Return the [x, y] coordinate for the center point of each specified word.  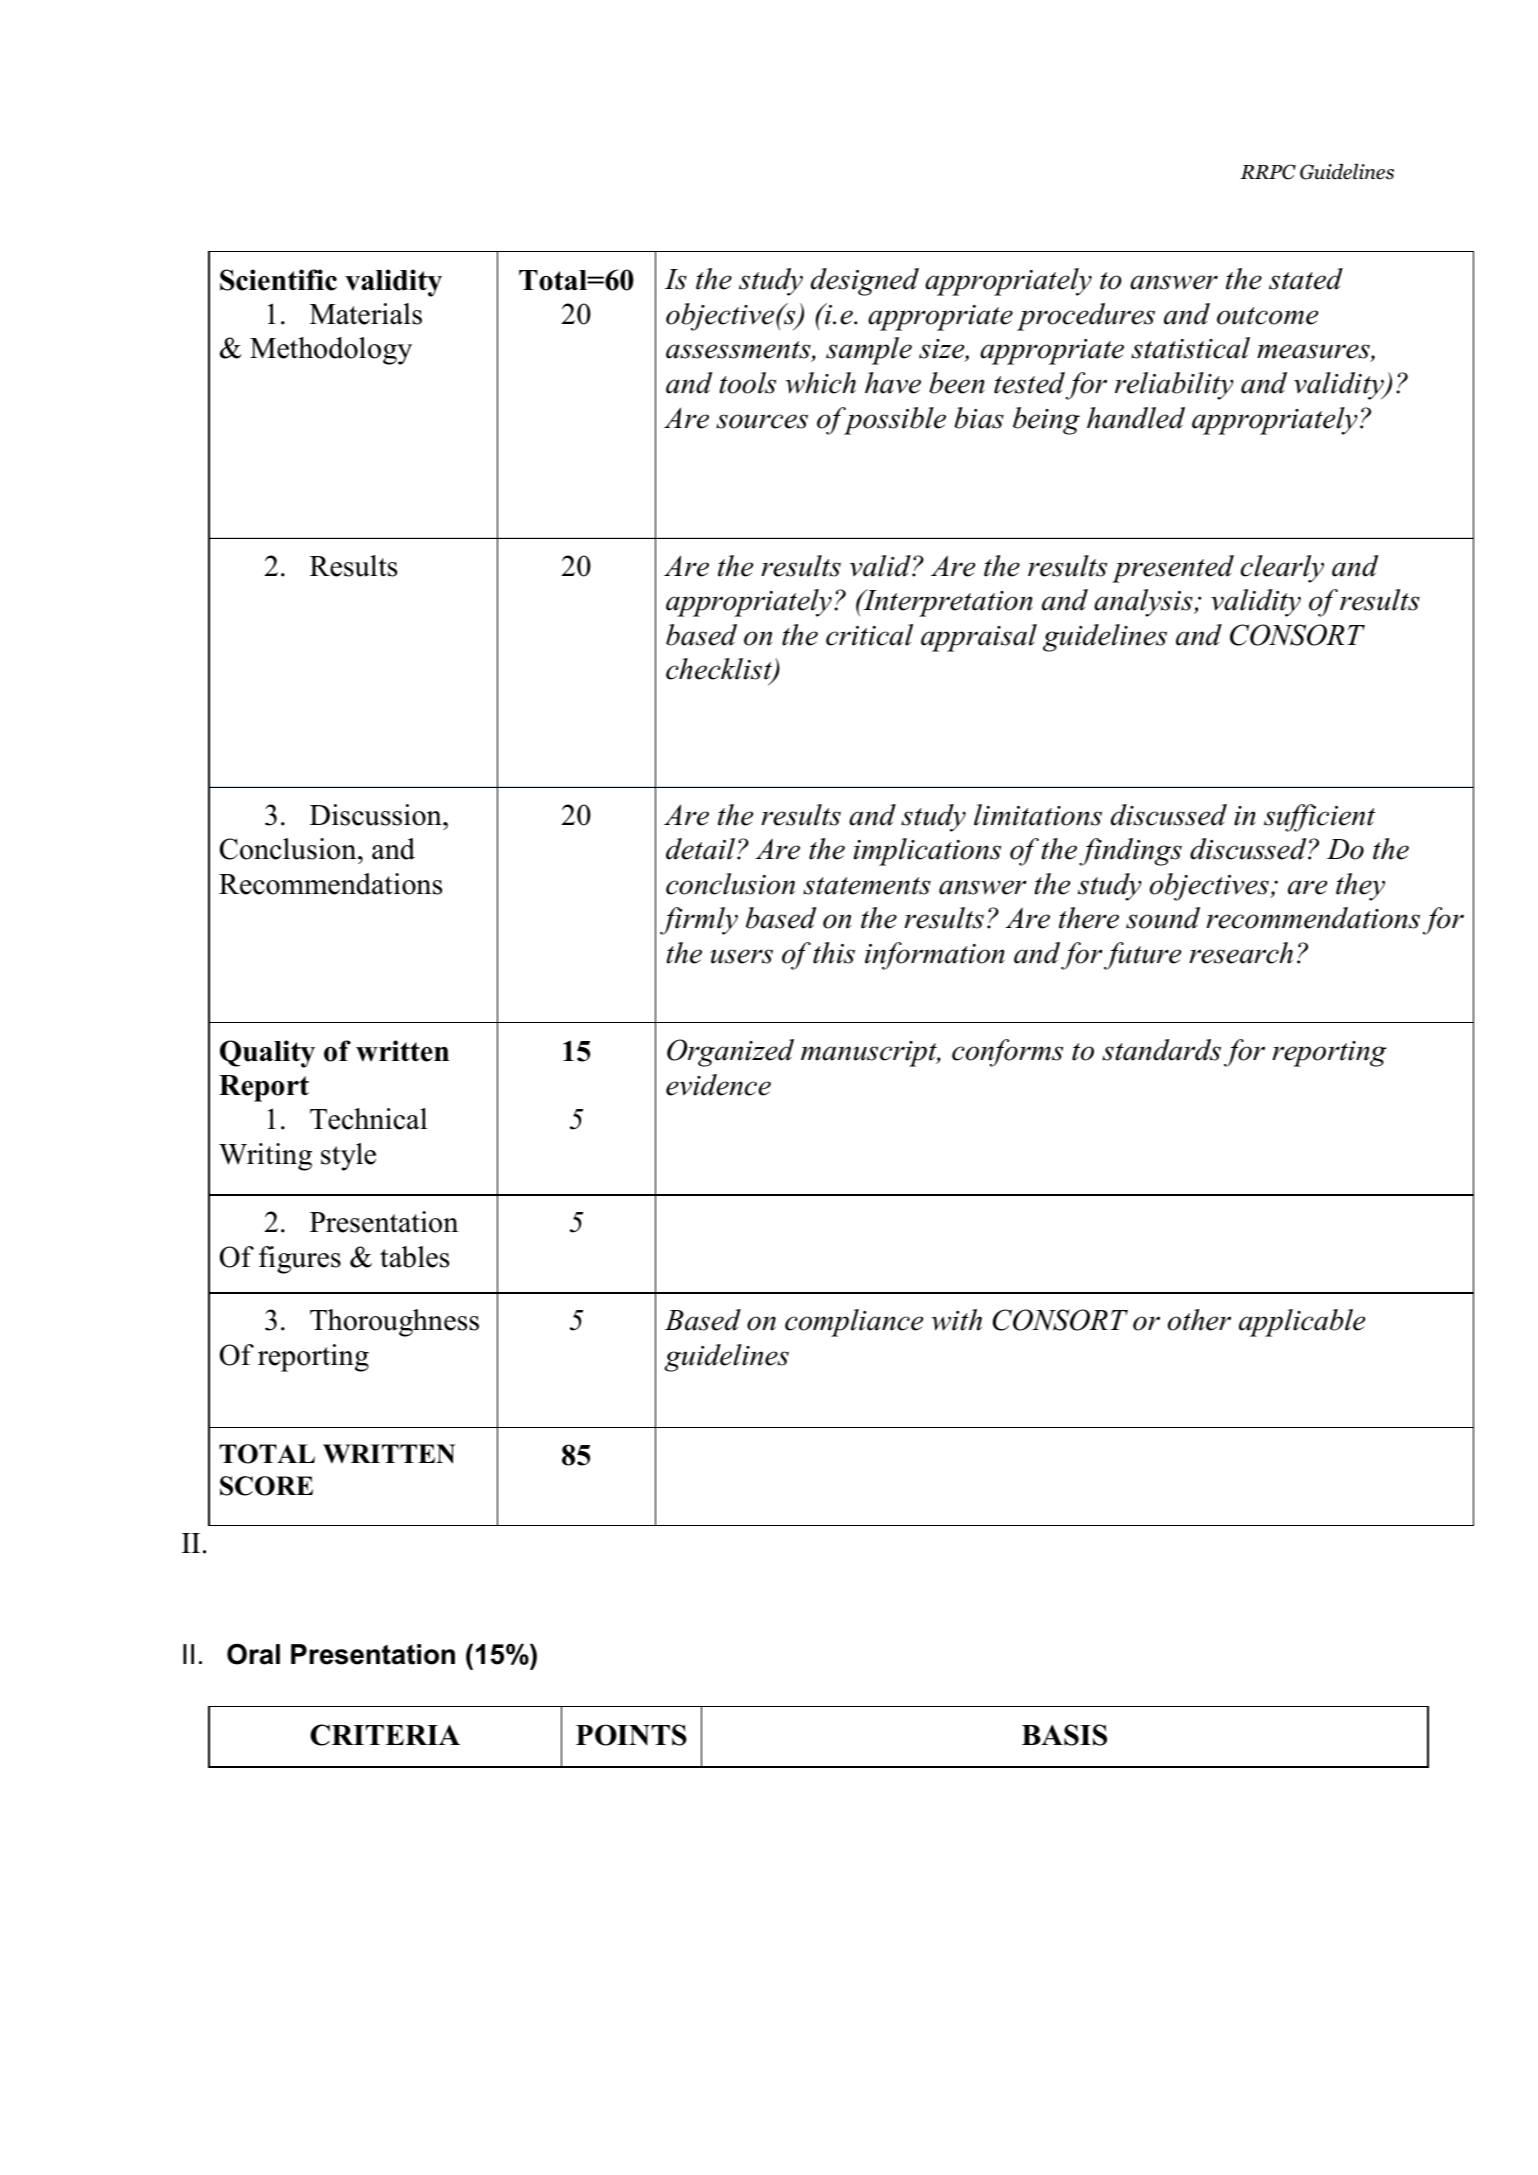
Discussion [377, 815]
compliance [854, 1323]
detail [702, 849]
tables [414, 1257]
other [1199, 1320]
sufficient [1319, 818]
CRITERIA [385, 1735]
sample [869, 351]
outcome [1267, 316]
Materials [366, 314]
